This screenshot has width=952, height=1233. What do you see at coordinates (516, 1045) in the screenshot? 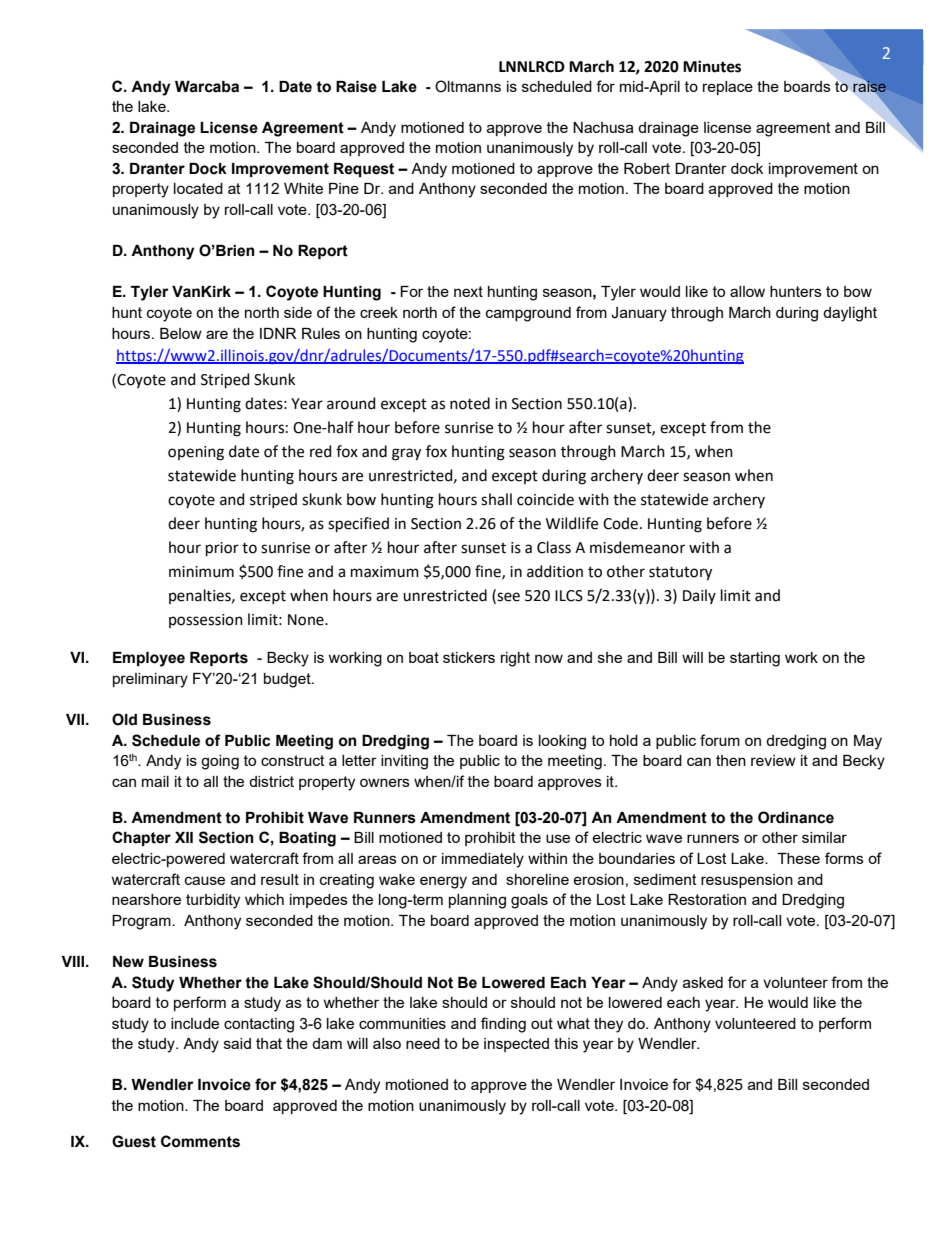
I see `inspected` at bounding box center [516, 1045].
